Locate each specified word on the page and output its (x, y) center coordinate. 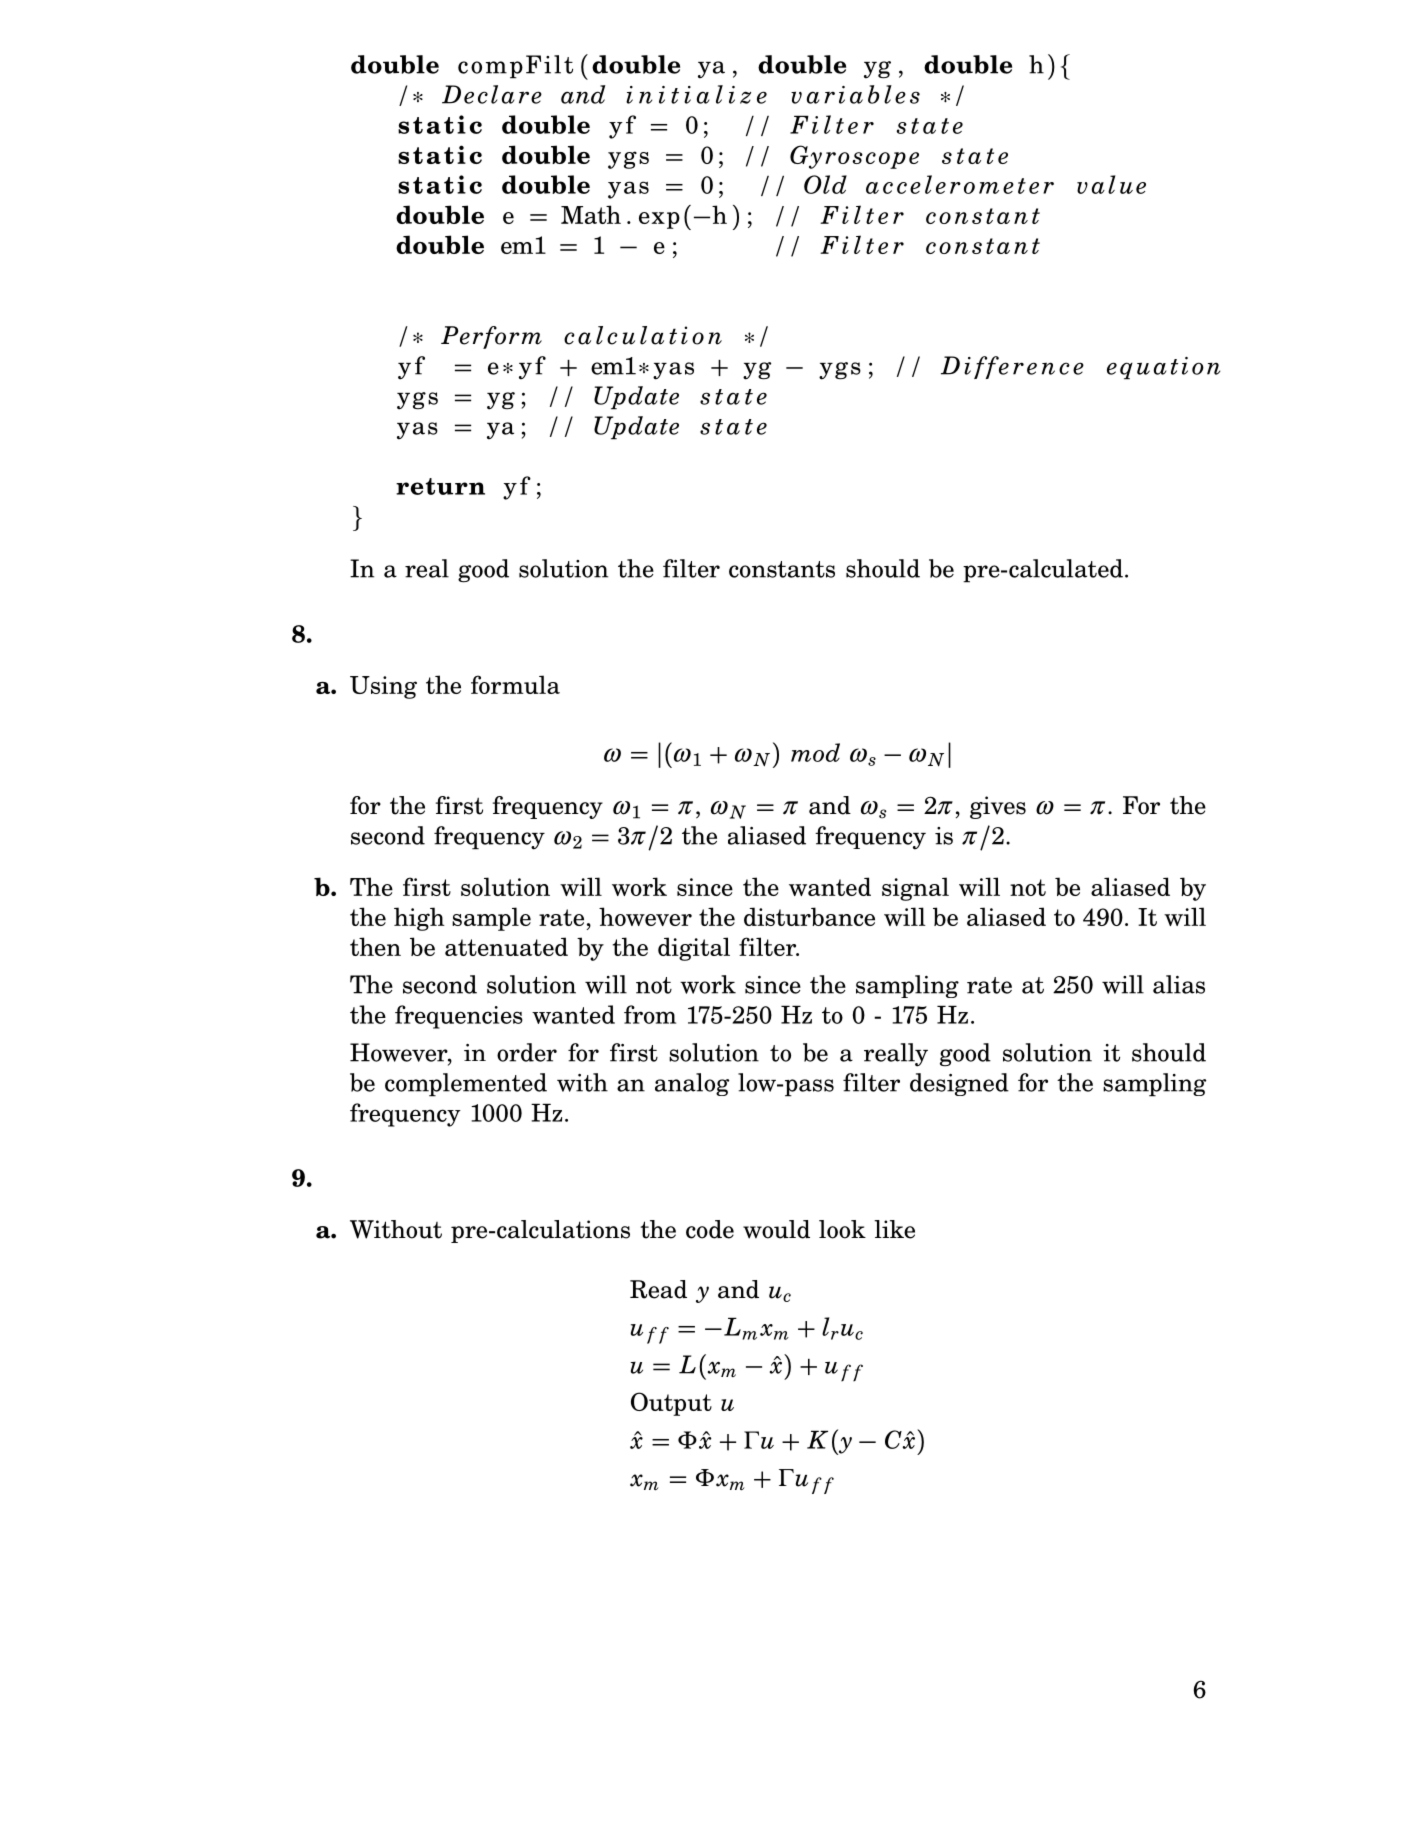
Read (658, 1289)
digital (694, 949)
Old (825, 184)
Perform (491, 337)
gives (998, 807)
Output (671, 1404)
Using (383, 687)
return (440, 486)
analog (692, 1084)
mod (815, 752)
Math (591, 214)
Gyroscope (854, 157)
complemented (466, 1085)
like (894, 1229)
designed (959, 1084)
